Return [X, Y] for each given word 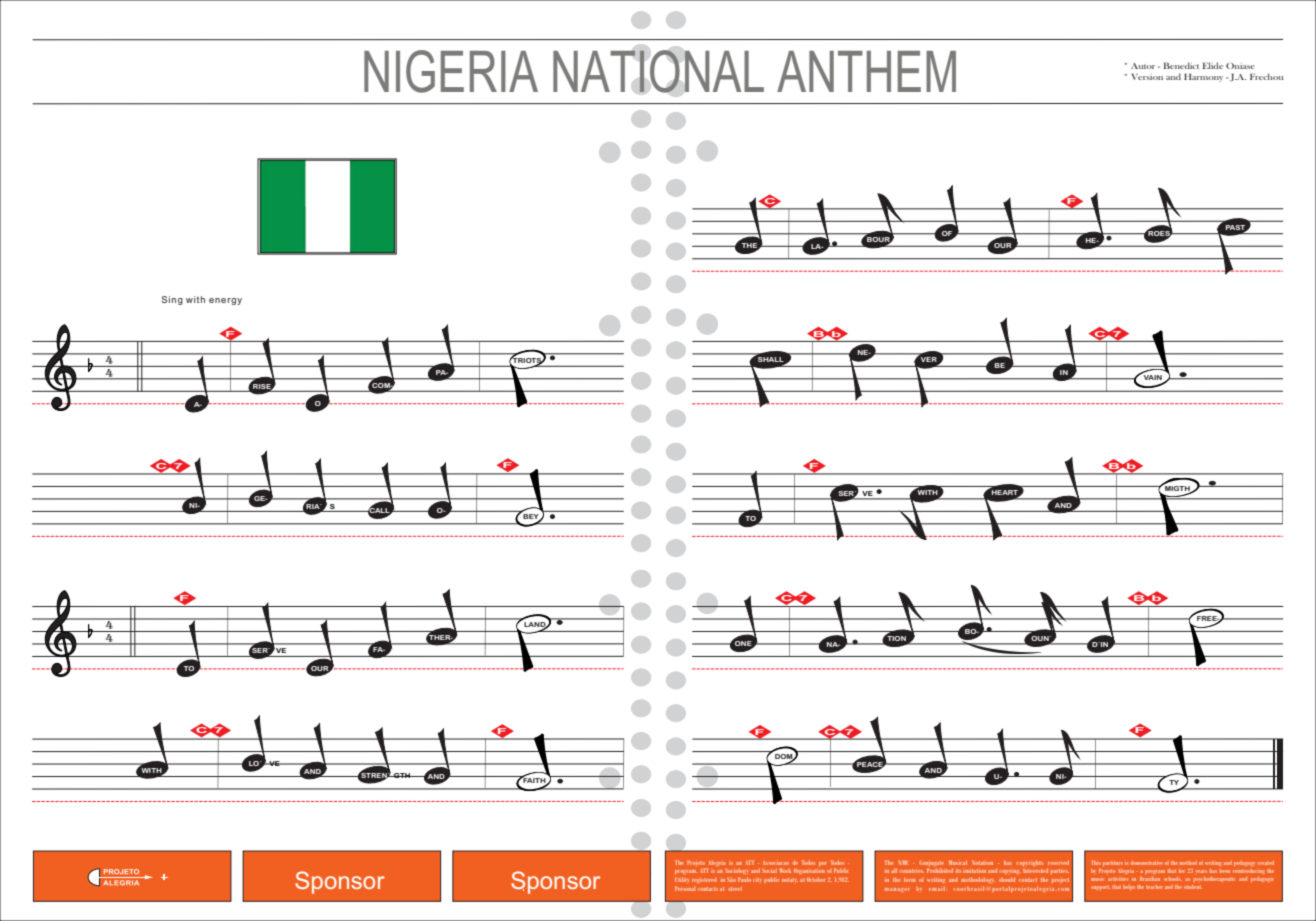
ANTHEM [866, 71]
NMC [903, 862]
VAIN [1153, 378]
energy [225, 301]
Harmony [1203, 77]
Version [1147, 76]
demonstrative [1146, 863]
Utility [682, 879]
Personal [685, 888]
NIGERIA [451, 71]
